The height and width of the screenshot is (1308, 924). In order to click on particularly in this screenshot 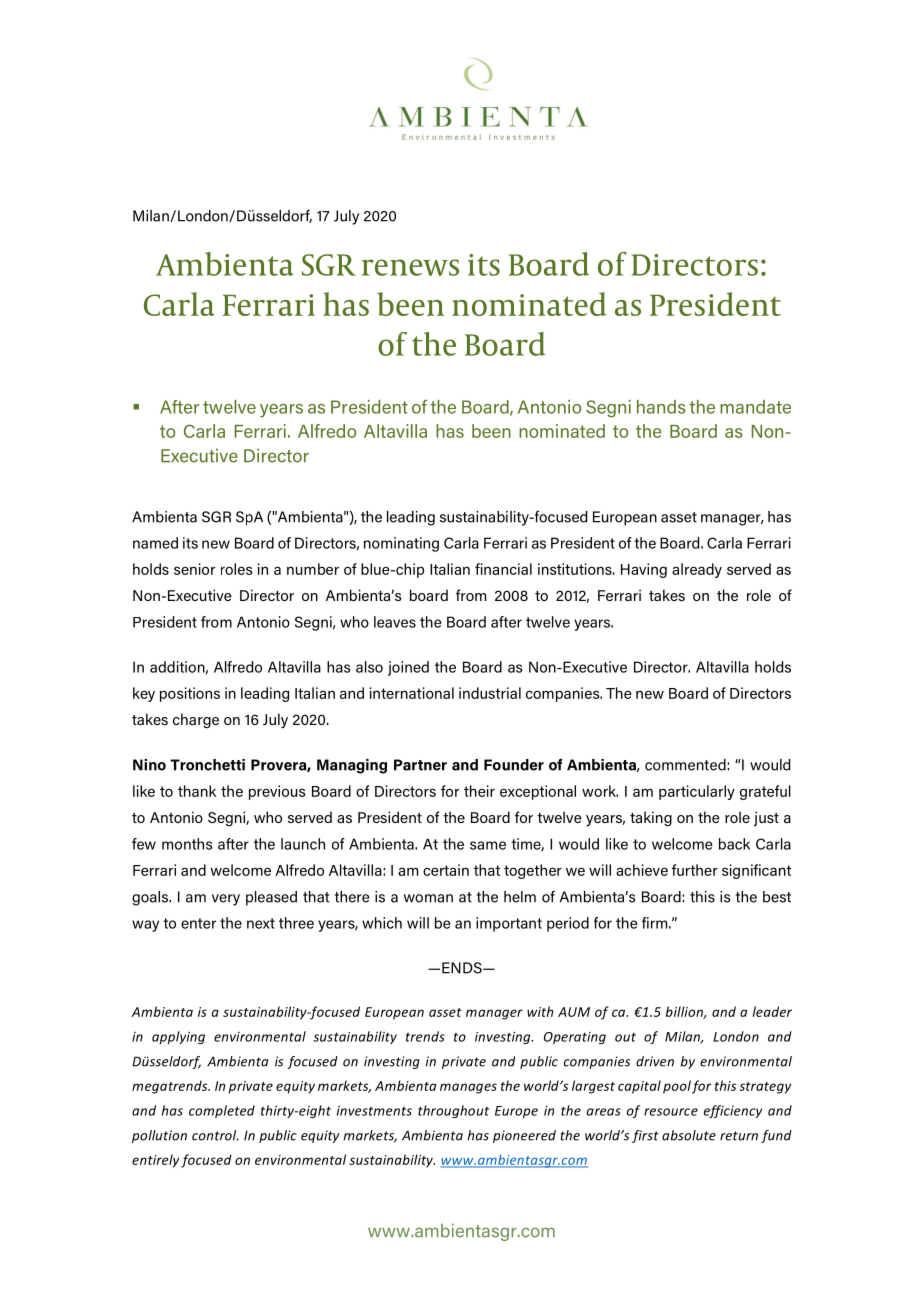, I will do `click(697, 792)`.
